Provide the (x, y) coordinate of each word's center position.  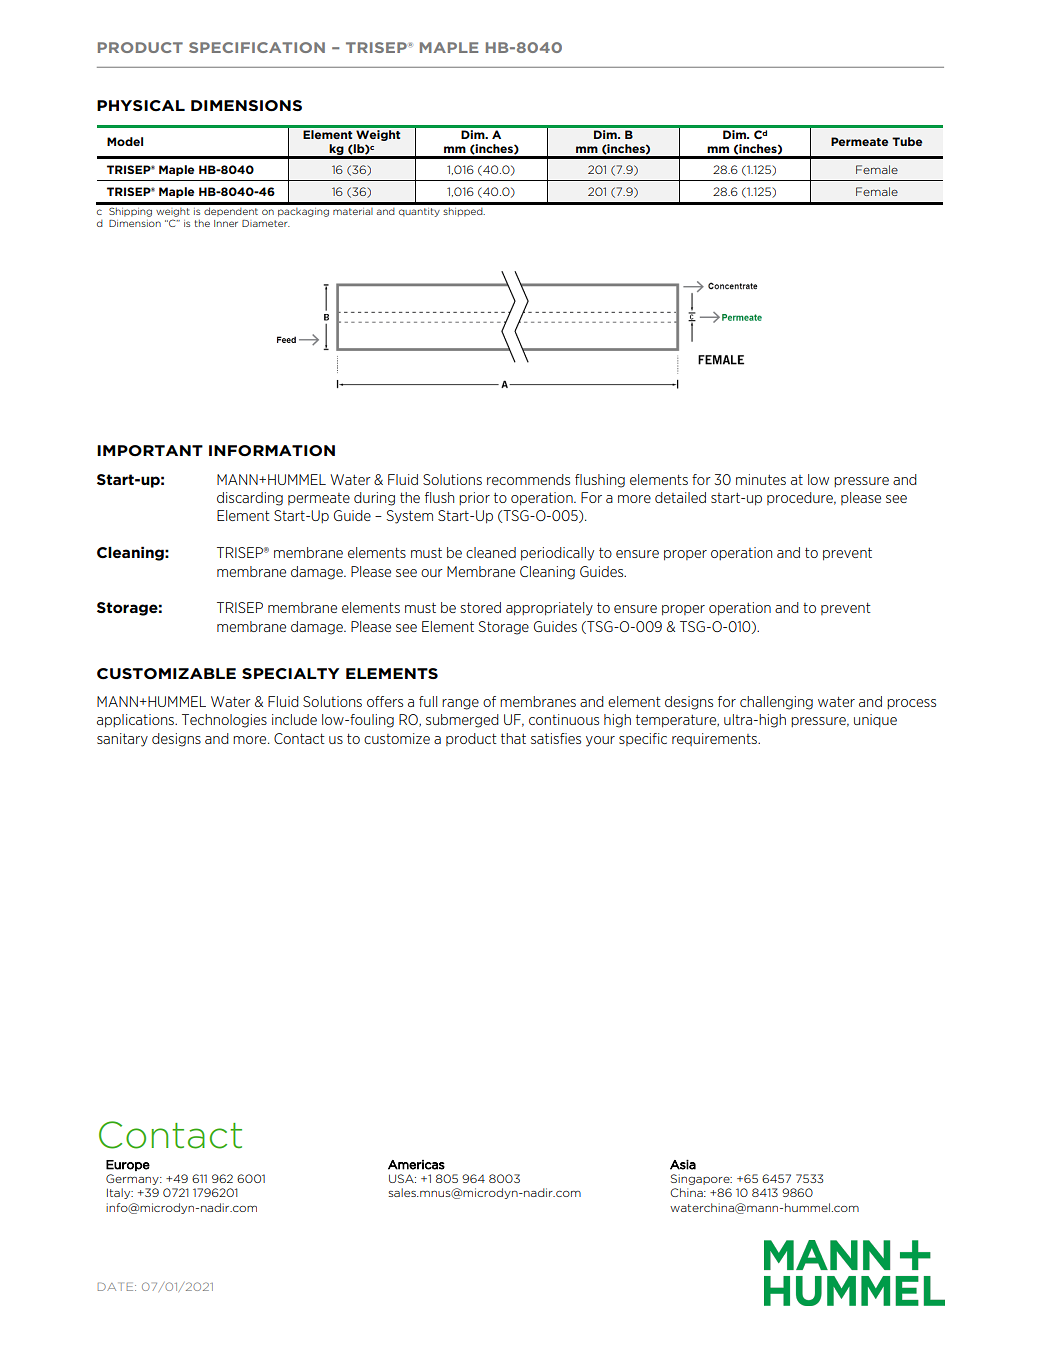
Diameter (266, 223)
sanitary (122, 740)
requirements (715, 739)
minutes (761, 479)
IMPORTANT (150, 450)
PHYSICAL (141, 105)
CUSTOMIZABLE (166, 674)
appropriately (549, 609)
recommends (528, 479)
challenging (776, 703)
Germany (133, 1179)
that (513, 738)
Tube (907, 141)
